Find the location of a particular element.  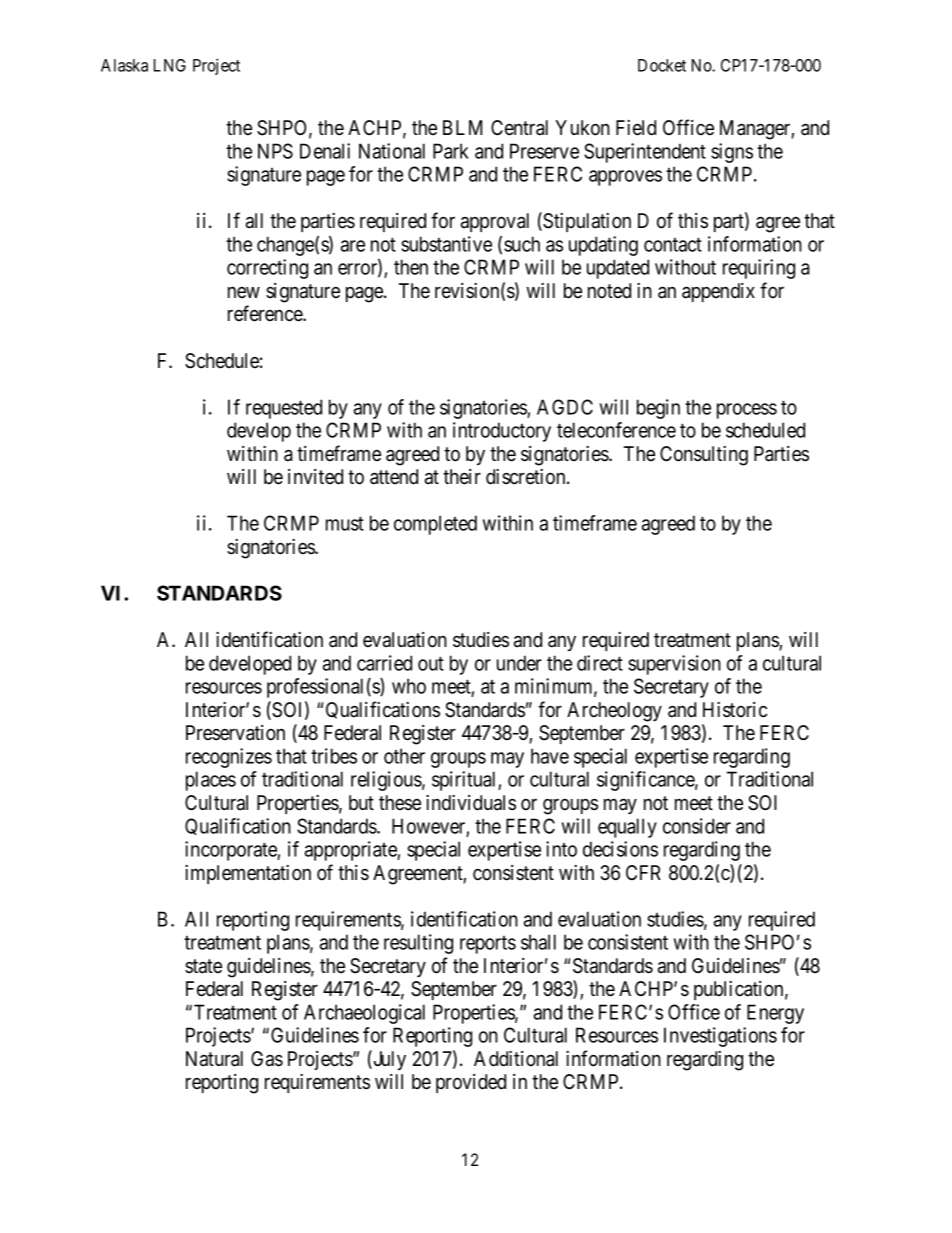

Investigations is located at coordinates (720, 1037).
